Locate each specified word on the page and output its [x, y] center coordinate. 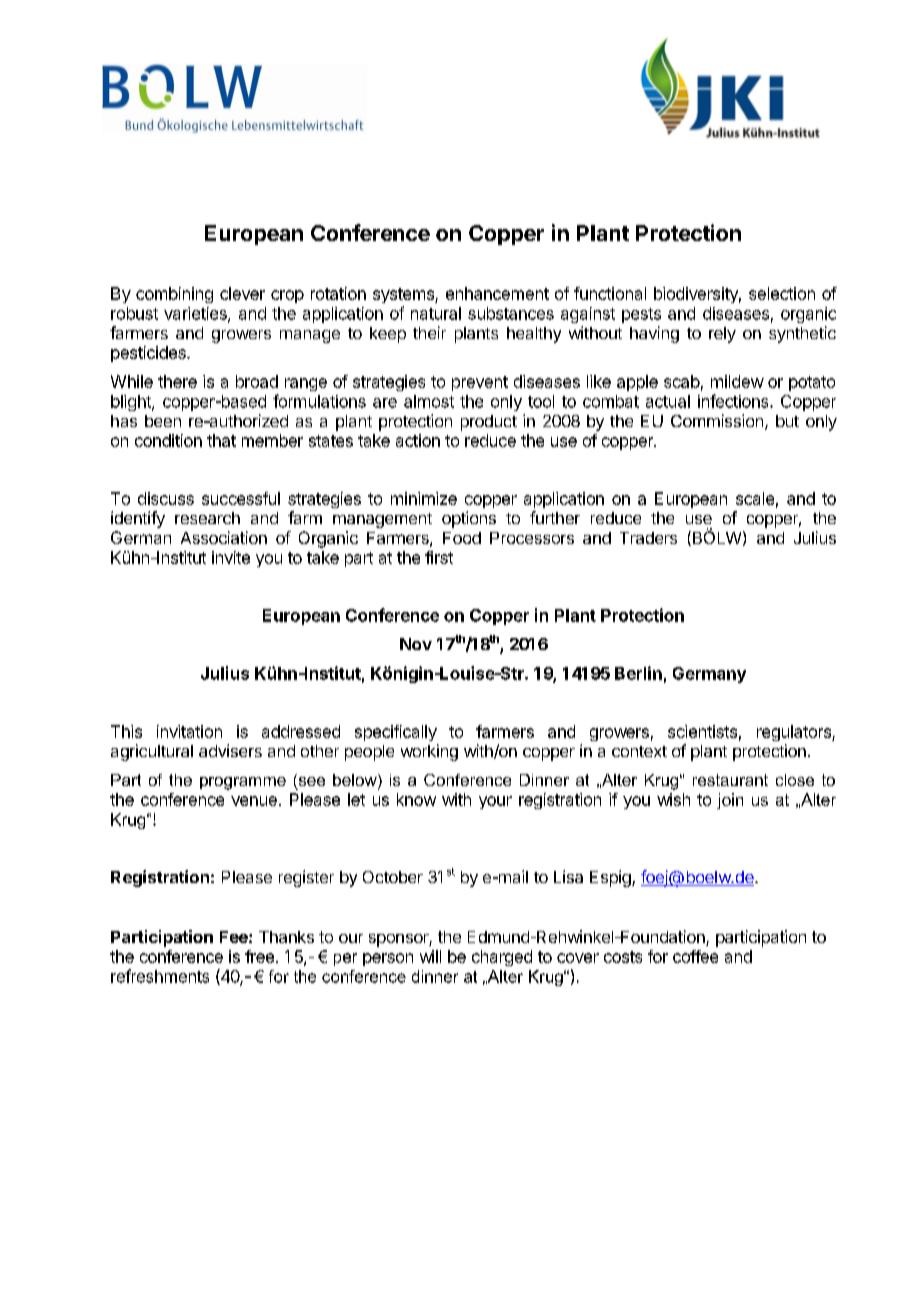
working [429, 752]
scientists [702, 731]
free [259, 956]
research [207, 518]
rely [722, 335]
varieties [196, 314]
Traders [648, 538]
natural [436, 313]
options [469, 519]
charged [502, 958]
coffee [695, 956]
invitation [189, 731]
